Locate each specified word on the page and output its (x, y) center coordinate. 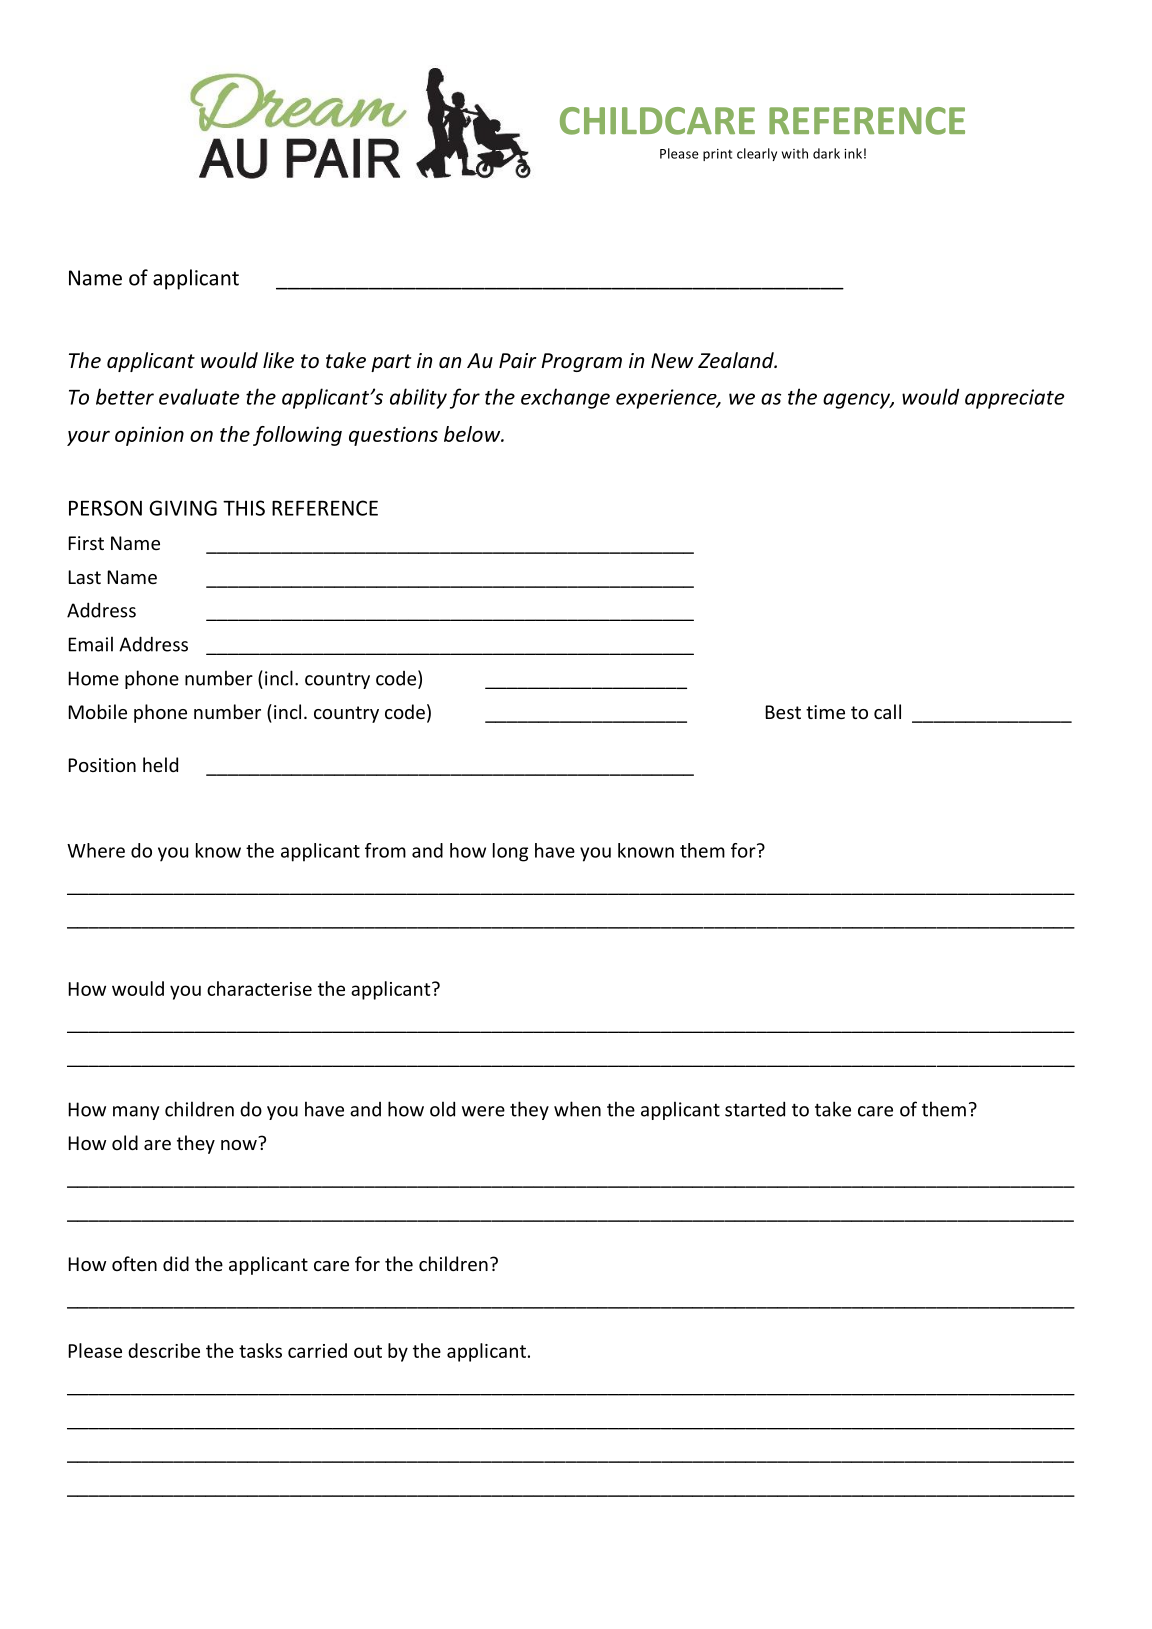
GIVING (183, 508)
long (510, 852)
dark (826, 153)
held (160, 764)
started (755, 1109)
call (887, 711)
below (473, 434)
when (577, 1109)
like (278, 360)
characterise (259, 988)
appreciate (1014, 399)
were (483, 1111)
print (717, 155)
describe (164, 1350)
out (368, 1351)
